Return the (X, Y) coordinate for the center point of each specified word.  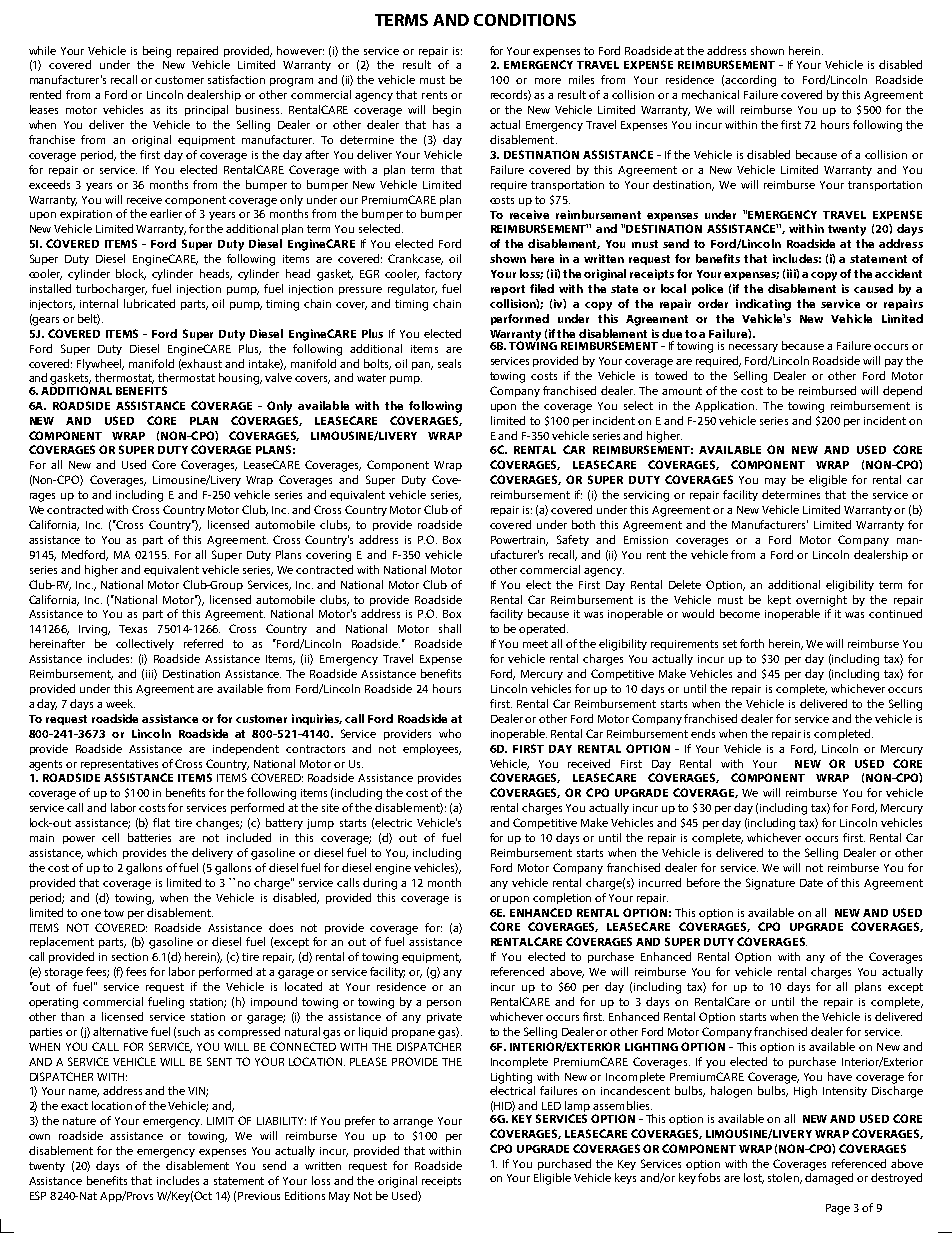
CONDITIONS (525, 20)
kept (779, 600)
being (157, 52)
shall (450, 628)
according (750, 81)
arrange (413, 1123)
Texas (133, 629)
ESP (38, 1195)
